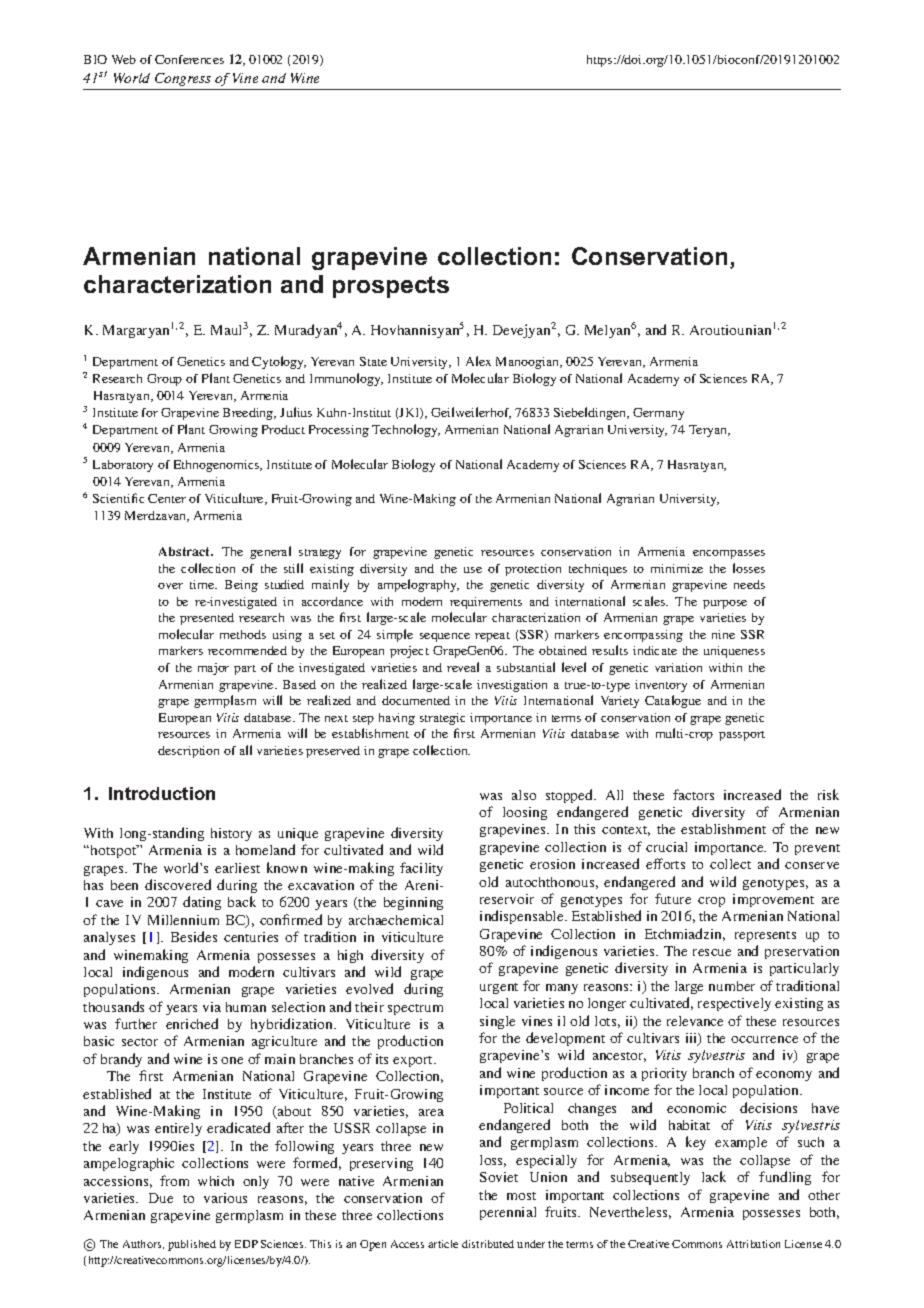 This screenshot has width=924, height=1308. I want to click on Congress, so click(183, 79).
